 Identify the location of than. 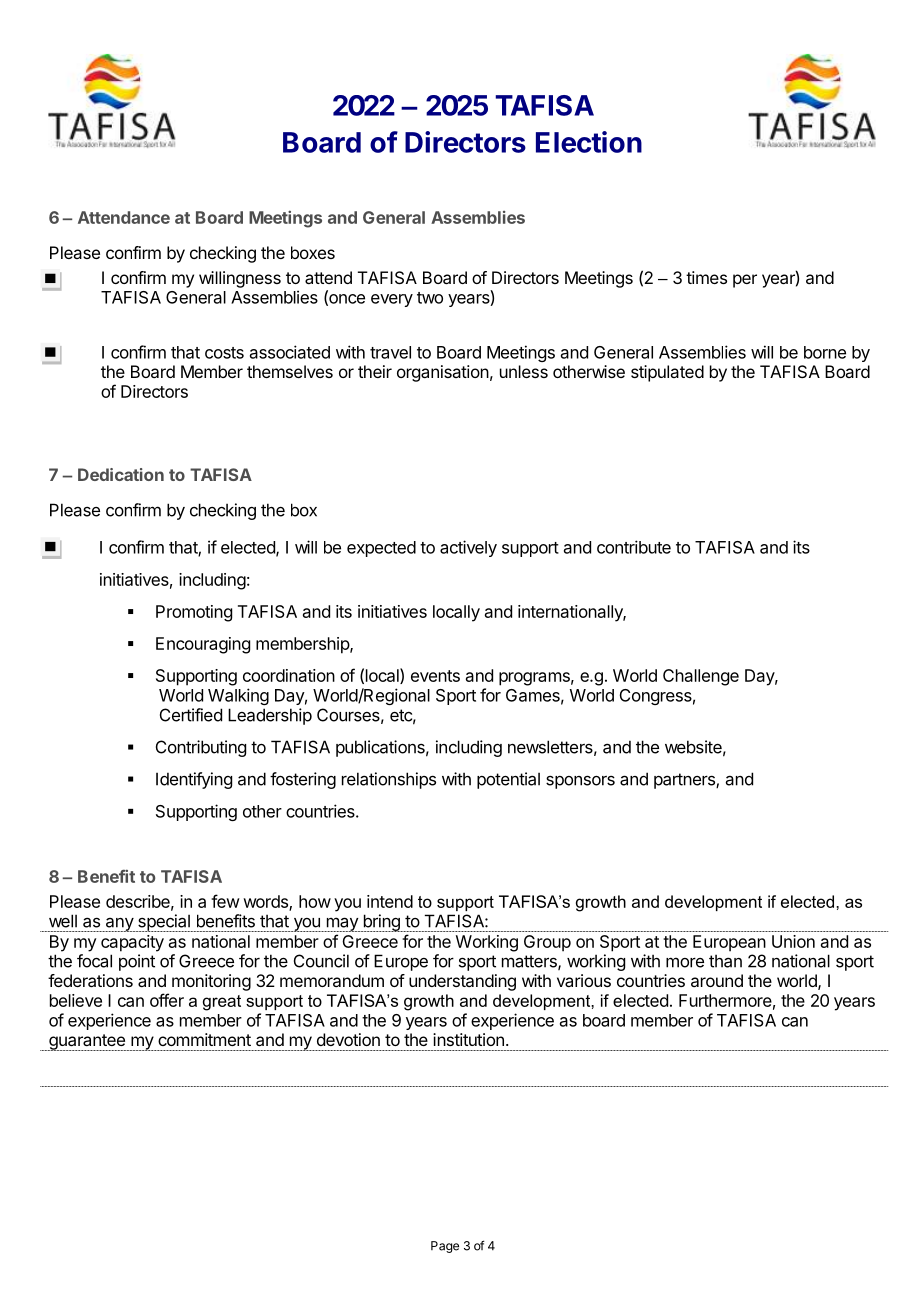
(725, 961).
